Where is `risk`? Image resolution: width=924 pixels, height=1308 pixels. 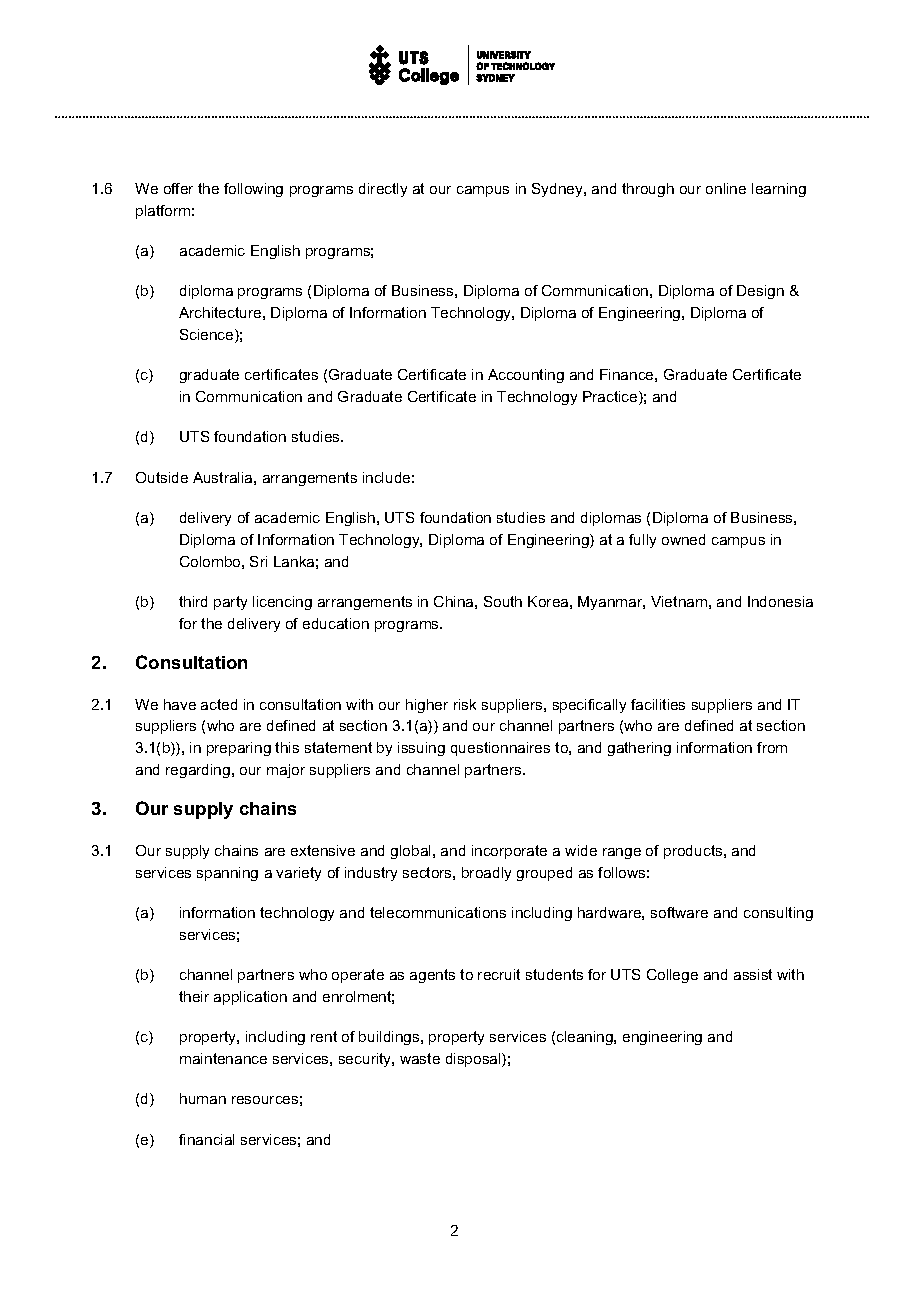 risk is located at coordinates (465, 704).
